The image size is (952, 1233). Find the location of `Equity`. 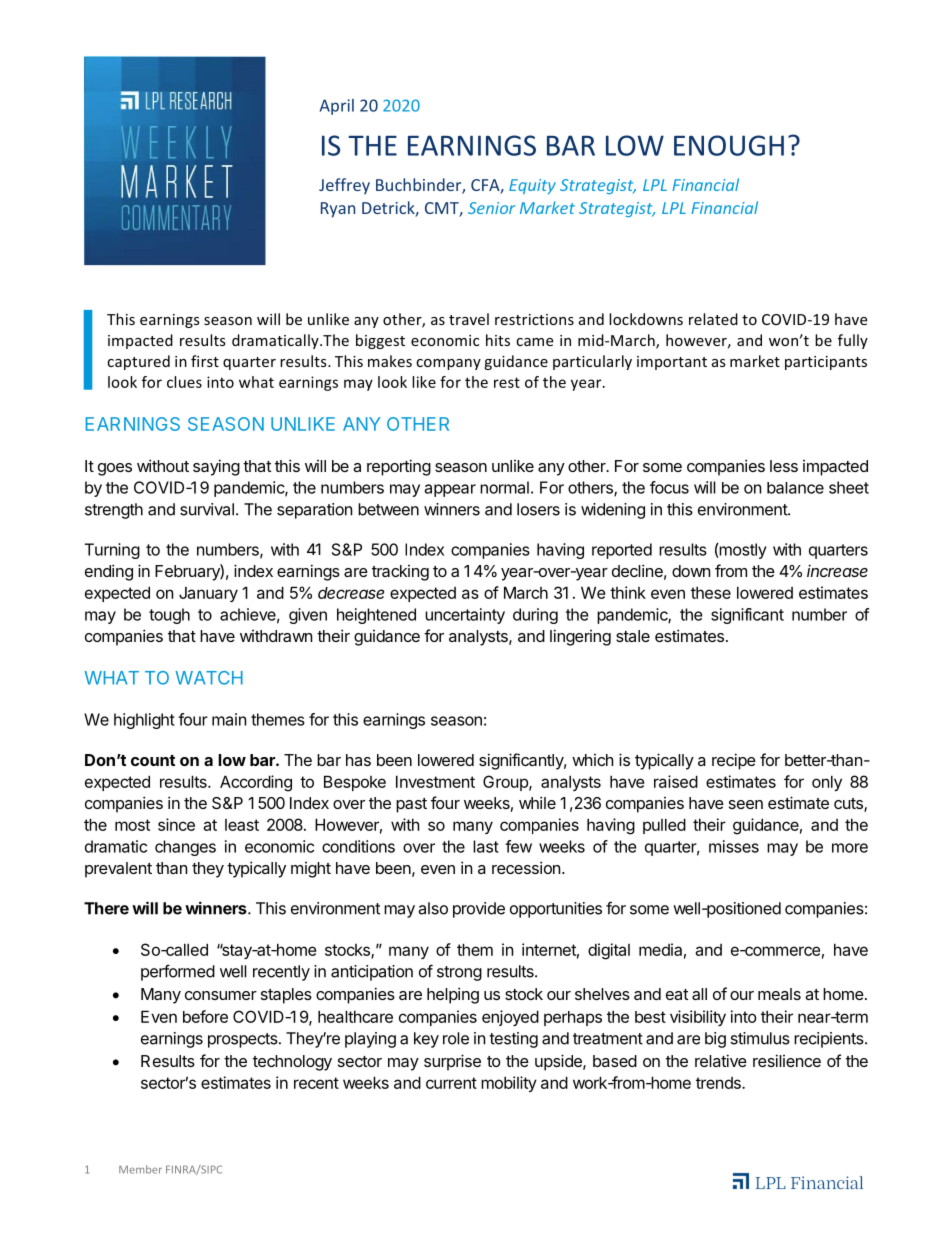

Equity is located at coordinates (532, 186).
